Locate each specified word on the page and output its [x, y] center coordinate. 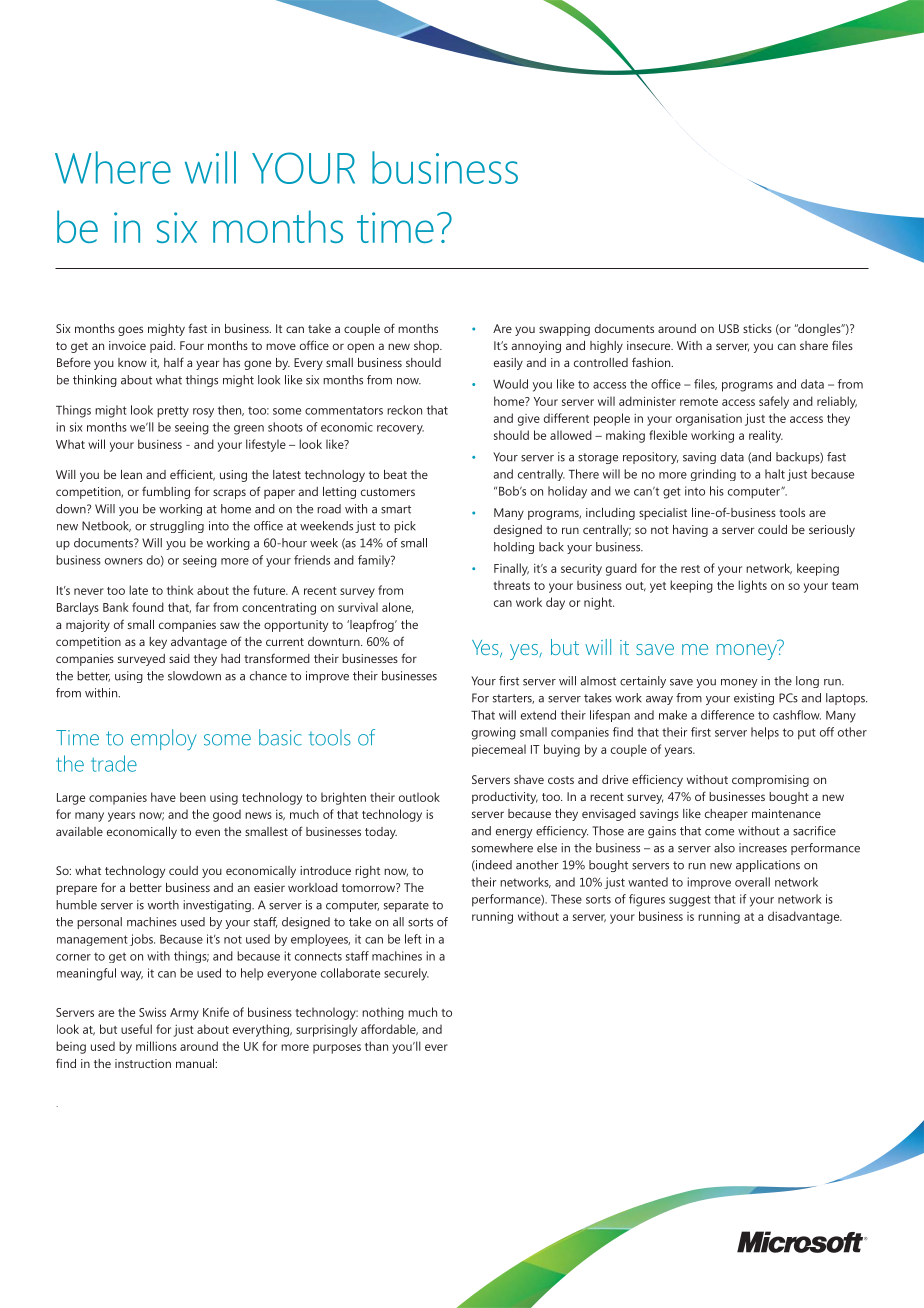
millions [156, 1046]
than [376, 1046]
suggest [690, 901]
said [179, 658]
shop [428, 347]
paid [162, 347]
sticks [757, 328]
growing [494, 733]
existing [754, 699]
